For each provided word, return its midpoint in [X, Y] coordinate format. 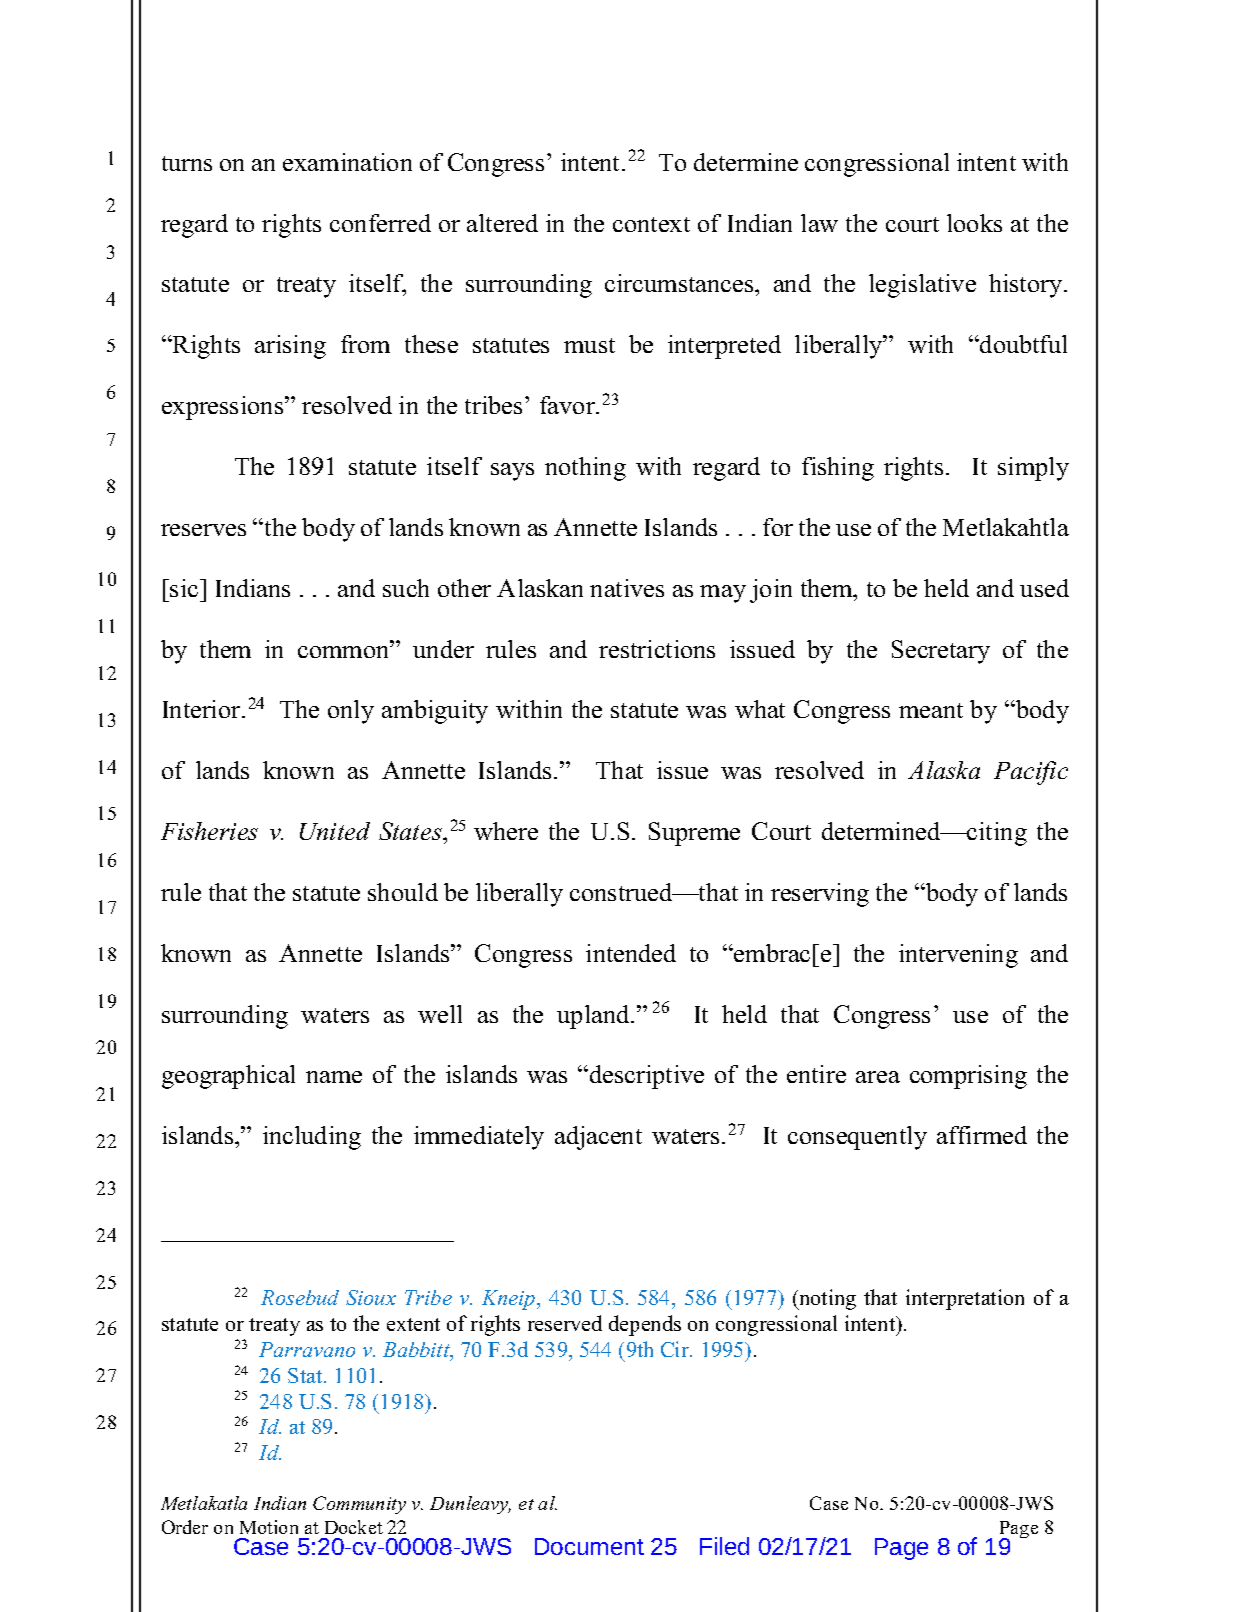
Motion [269, 1527]
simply [1033, 469]
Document [589, 1546]
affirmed [982, 1135]
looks [974, 223]
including [312, 1138]
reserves [203, 530]
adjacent [598, 1138]
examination [347, 162]
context [651, 224]
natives [627, 588]
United [335, 831]
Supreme [694, 834]
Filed [724, 1546]
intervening [958, 956]
